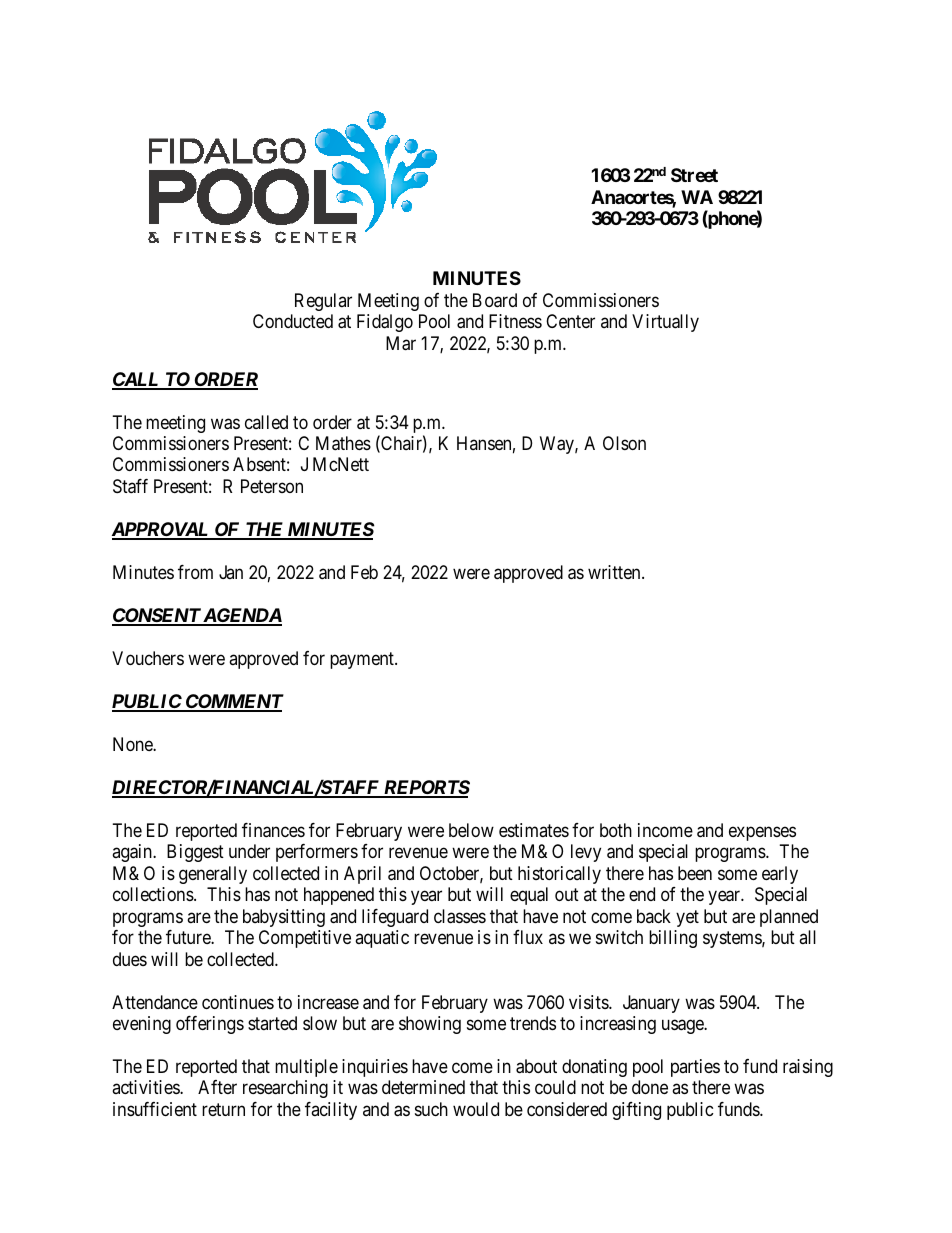 This screenshot has height=1233, width=952. What do you see at coordinates (476, 1109) in the screenshot?
I see `would` at bounding box center [476, 1109].
